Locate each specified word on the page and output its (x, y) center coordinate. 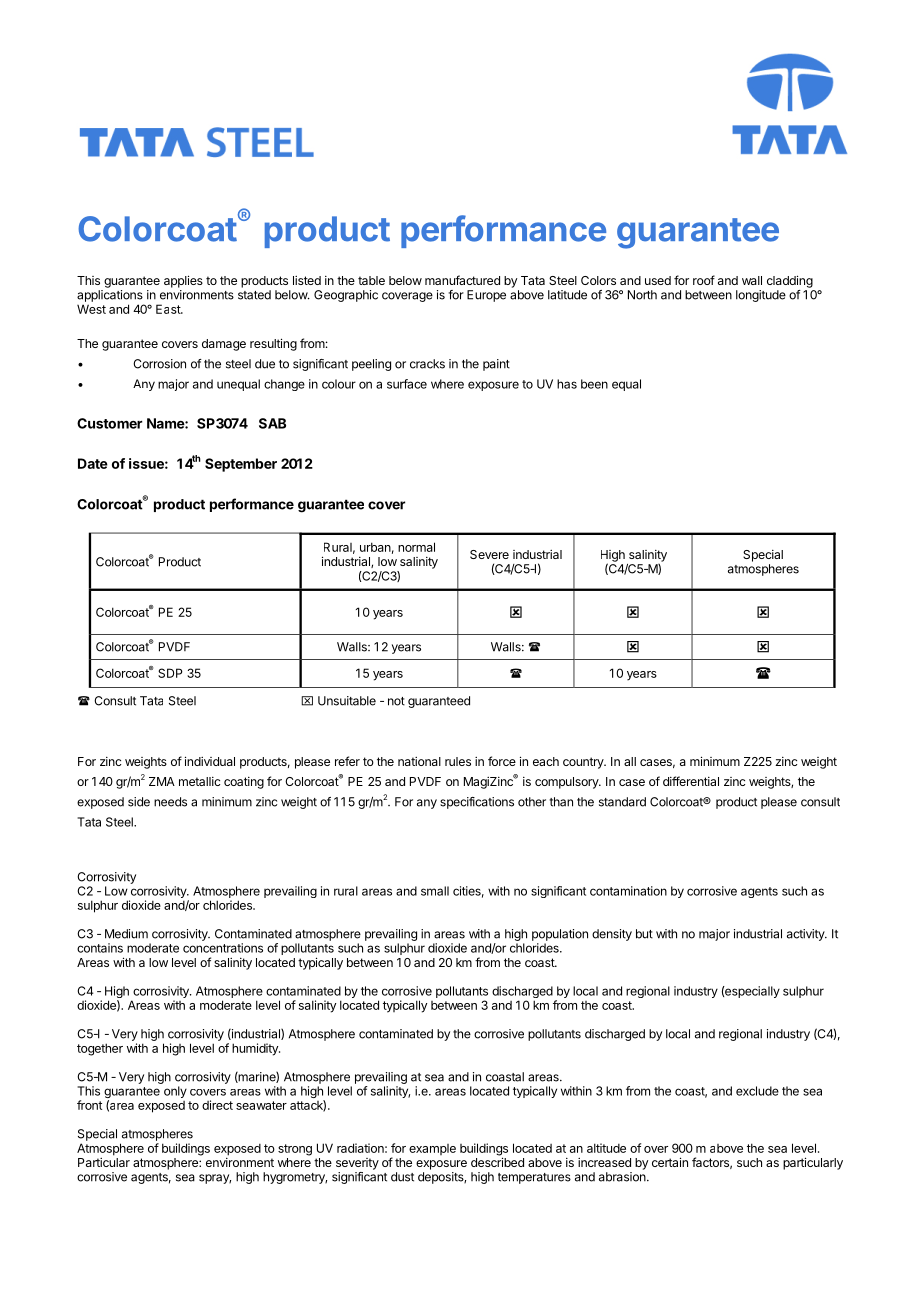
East (169, 309)
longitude (761, 296)
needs (170, 802)
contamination (628, 891)
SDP (170, 673)
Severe (489, 554)
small (435, 891)
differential (691, 781)
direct (217, 1105)
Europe (486, 296)
